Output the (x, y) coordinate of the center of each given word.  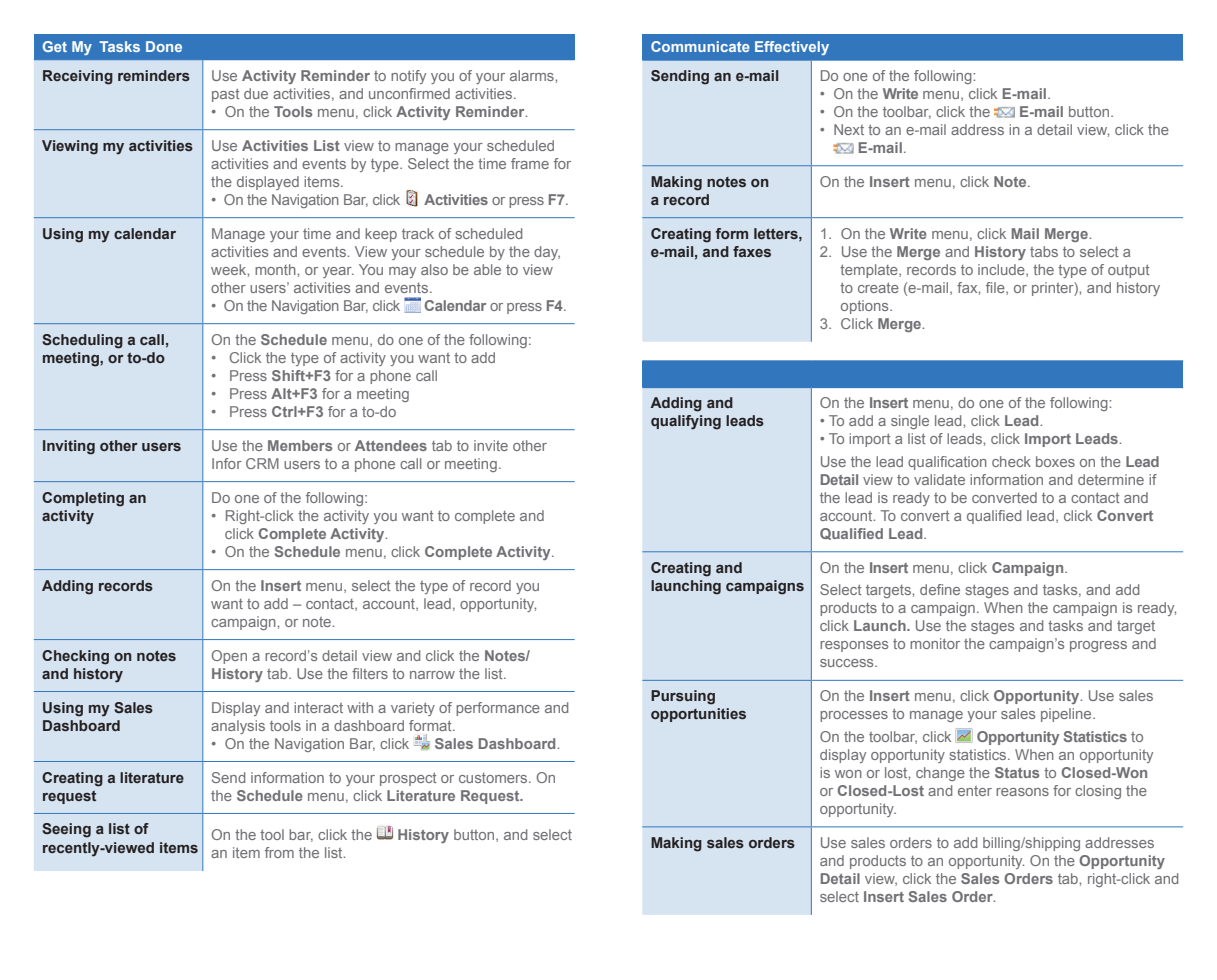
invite (491, 445)
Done (164, 46)
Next (849, 129)
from (279, 852)
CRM (262, 463)
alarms (533, 75)
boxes (1055, 461)
